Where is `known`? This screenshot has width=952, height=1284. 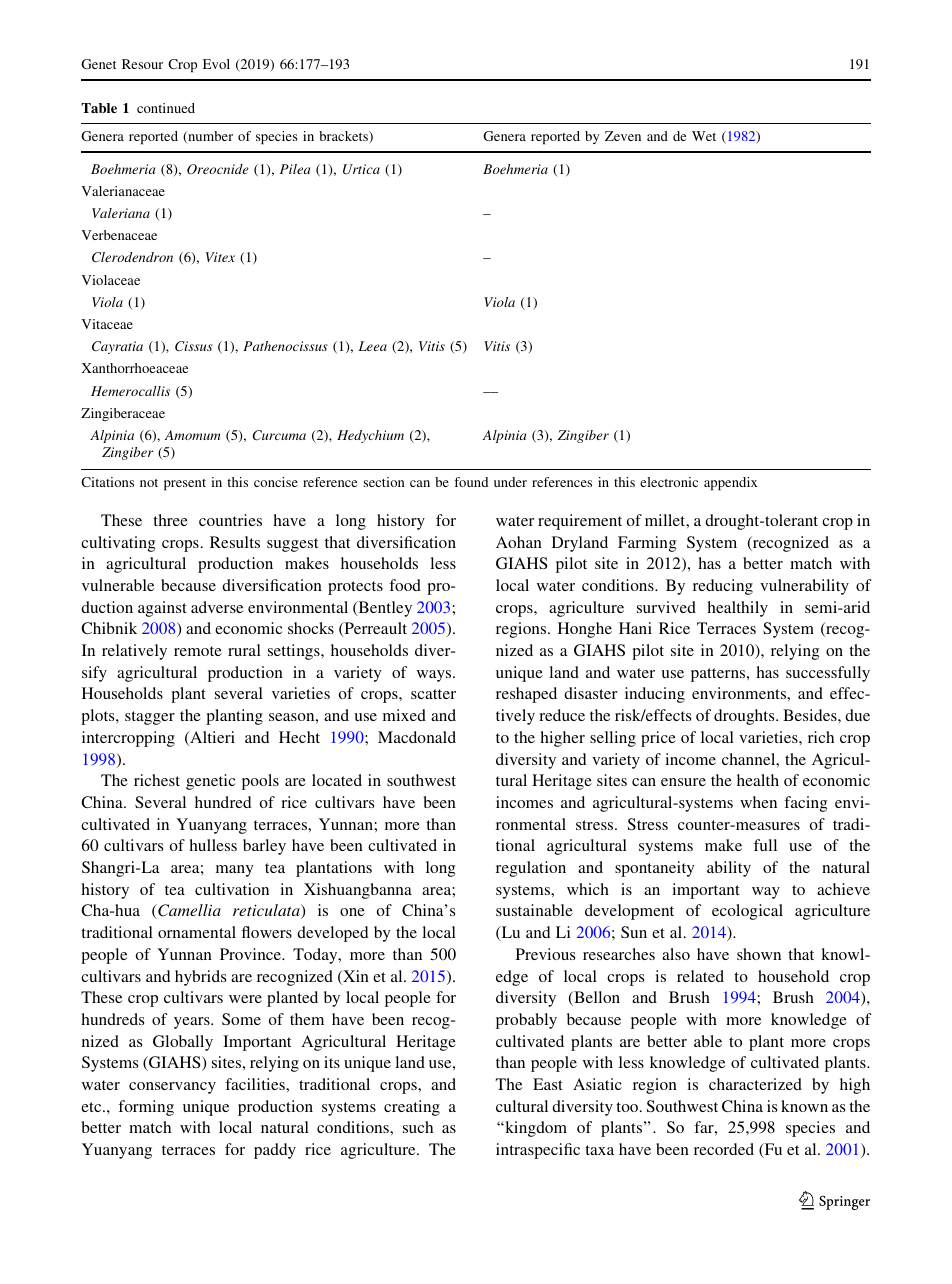
known is located at coordinates (804, 1106).
